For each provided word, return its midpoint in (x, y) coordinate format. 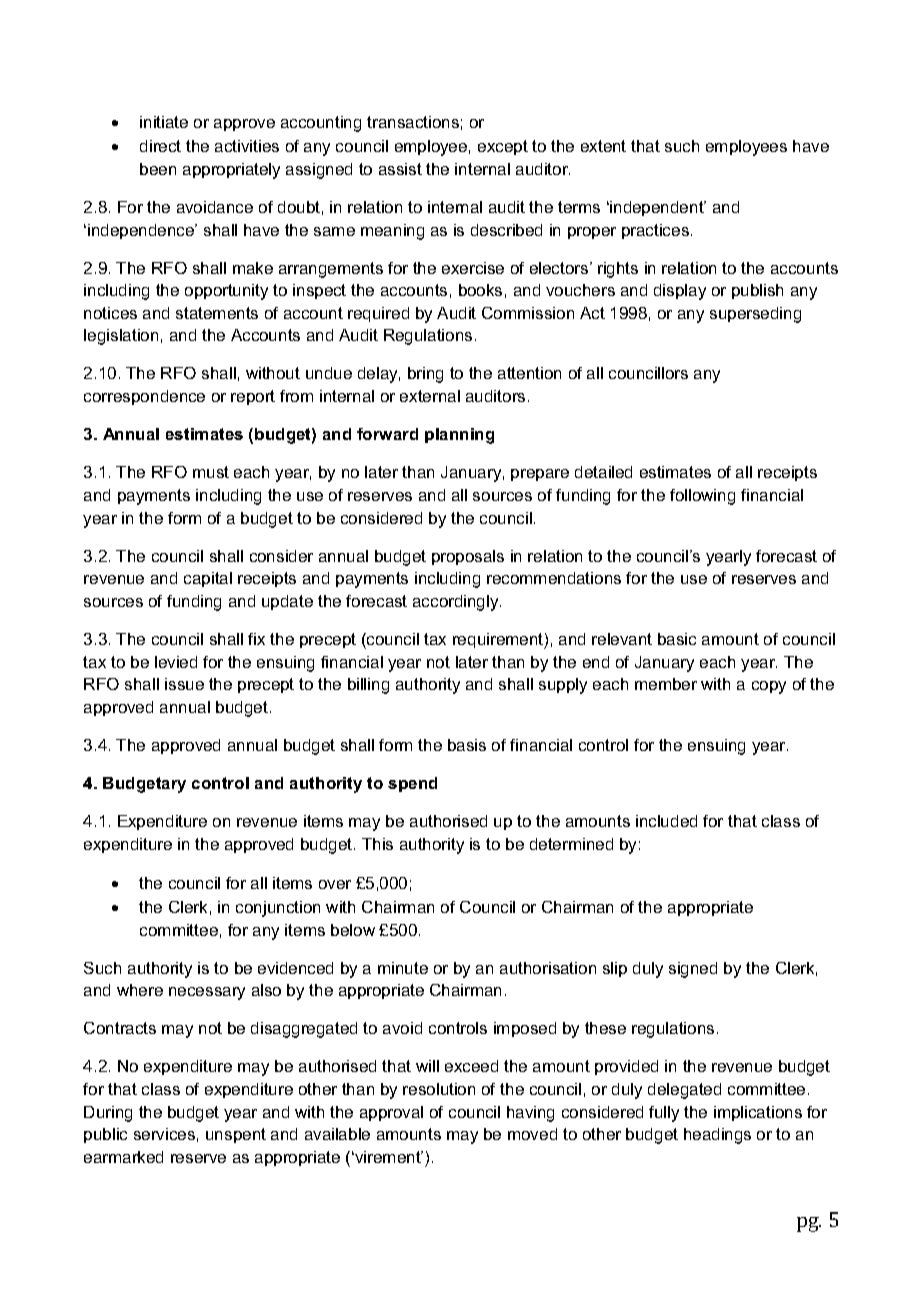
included (666, 821)
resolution (439, 1089)
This (377, 844)
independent (658, 208)
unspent (236, 1135)
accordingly (457, 603)
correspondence (144, 397)
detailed (603, 472)
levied (176, 662)
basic (677, 639)
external (430, 396)
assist (400, 169)
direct (160, 146)
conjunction (278, 909)
